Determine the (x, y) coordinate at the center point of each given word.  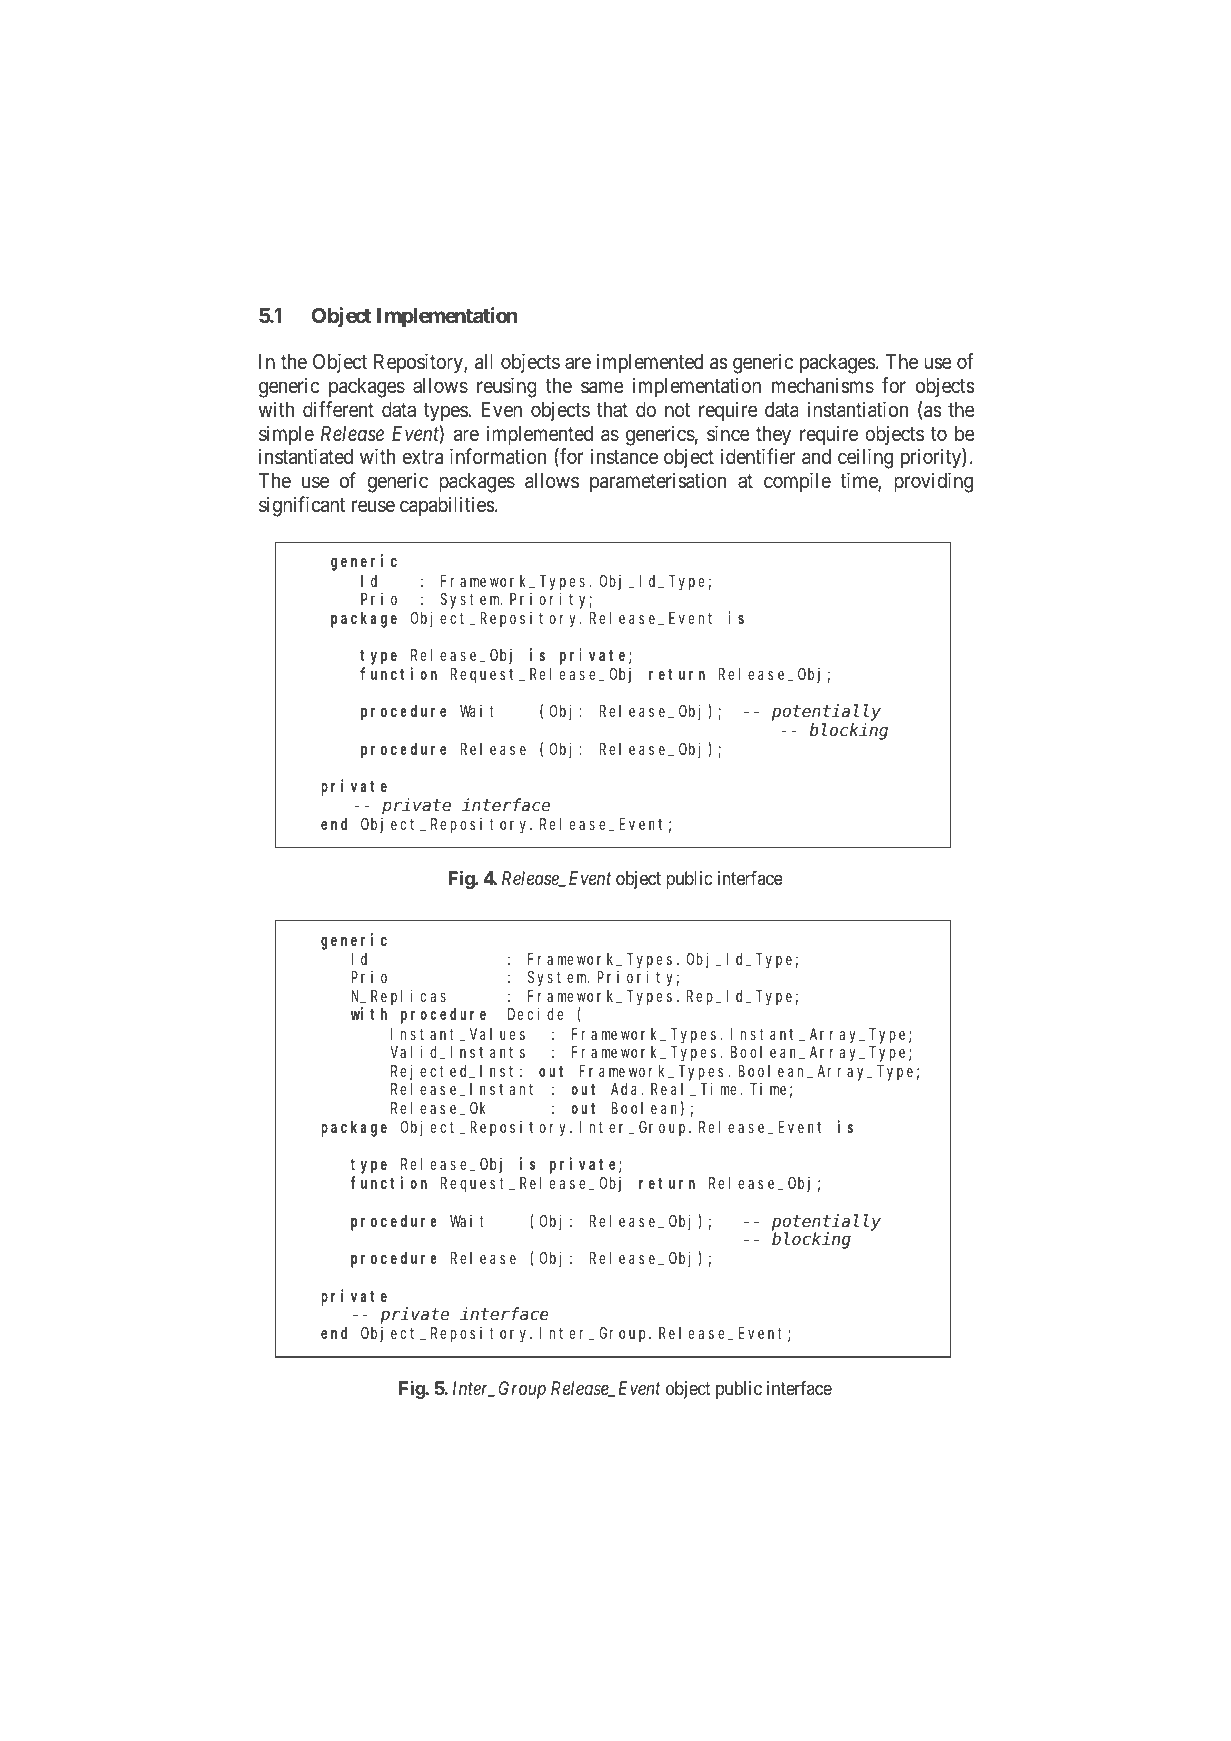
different (338, 409)
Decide (535, 1014)
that (612, 409)
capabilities (447, 506)
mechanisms (823, 385)
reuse (373, 507)
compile (797, 482)
